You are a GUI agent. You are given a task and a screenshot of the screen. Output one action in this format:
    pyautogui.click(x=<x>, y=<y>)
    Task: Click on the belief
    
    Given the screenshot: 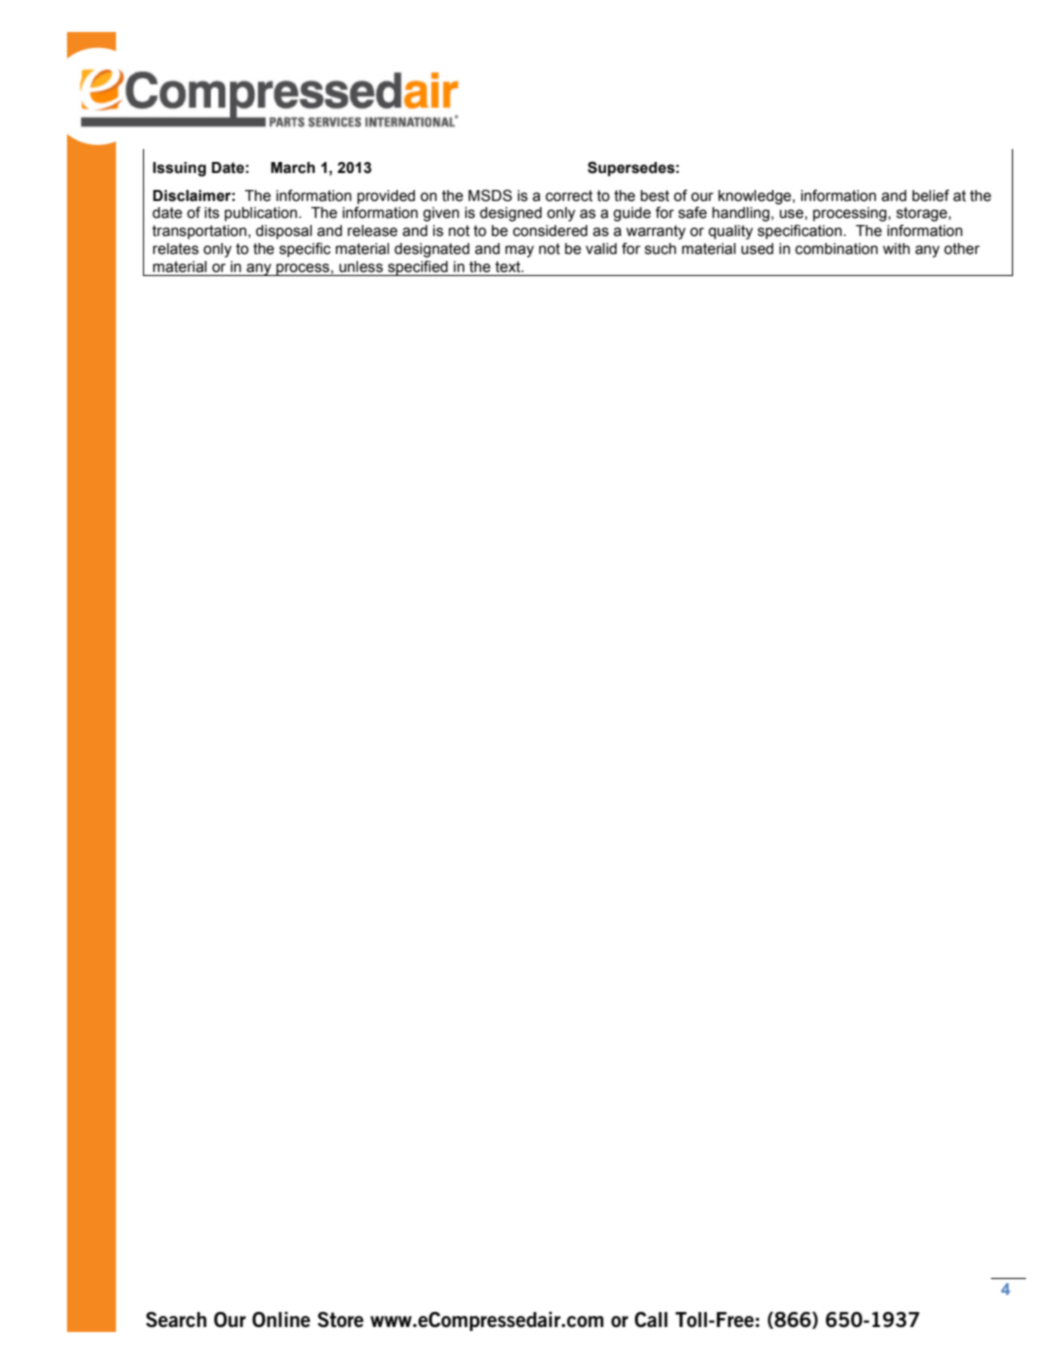 What is the action you would take?
    pyautogui.click(x=930, y=195)
